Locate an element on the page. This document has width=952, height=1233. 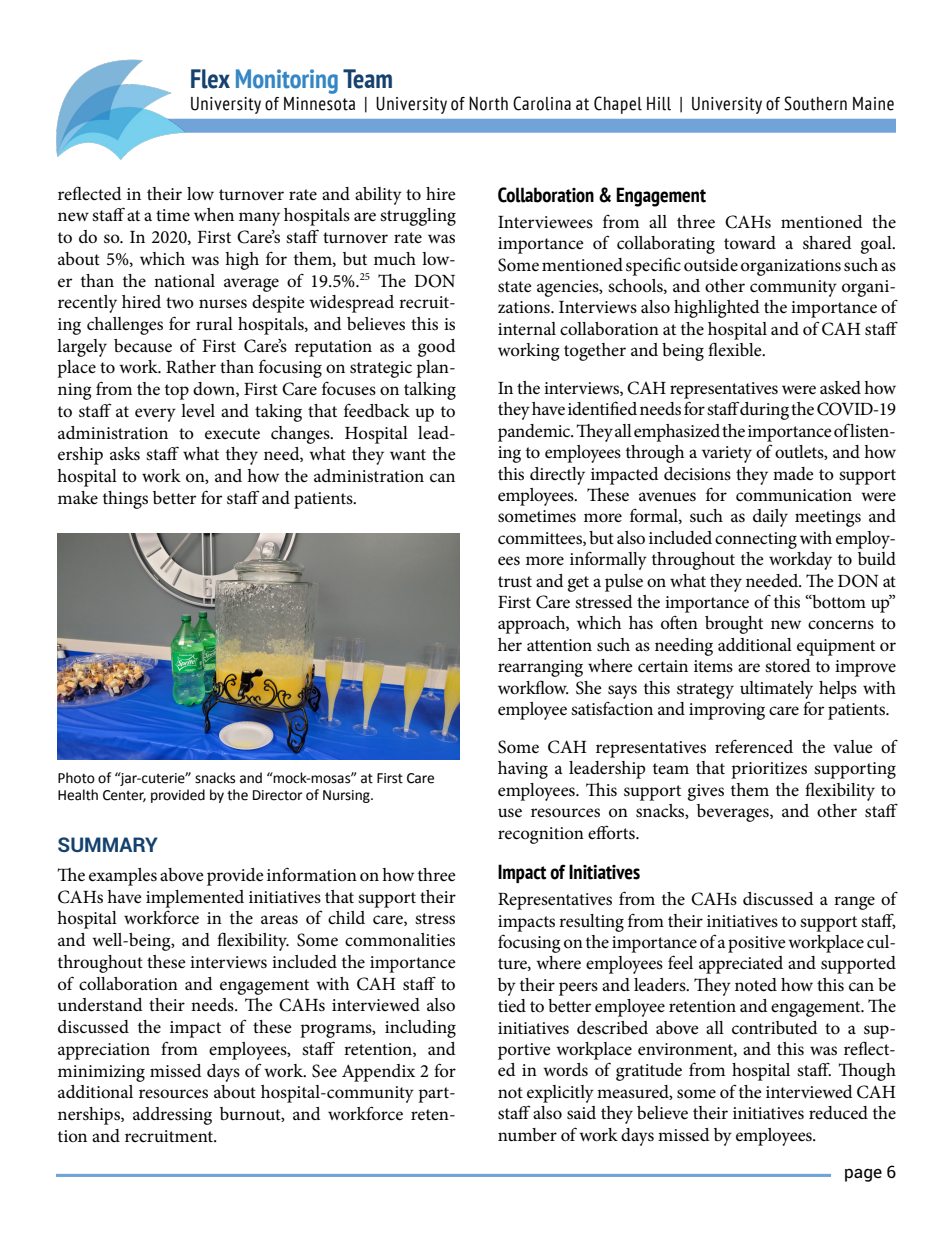
pandemic is located at coordinates (535, 433).
